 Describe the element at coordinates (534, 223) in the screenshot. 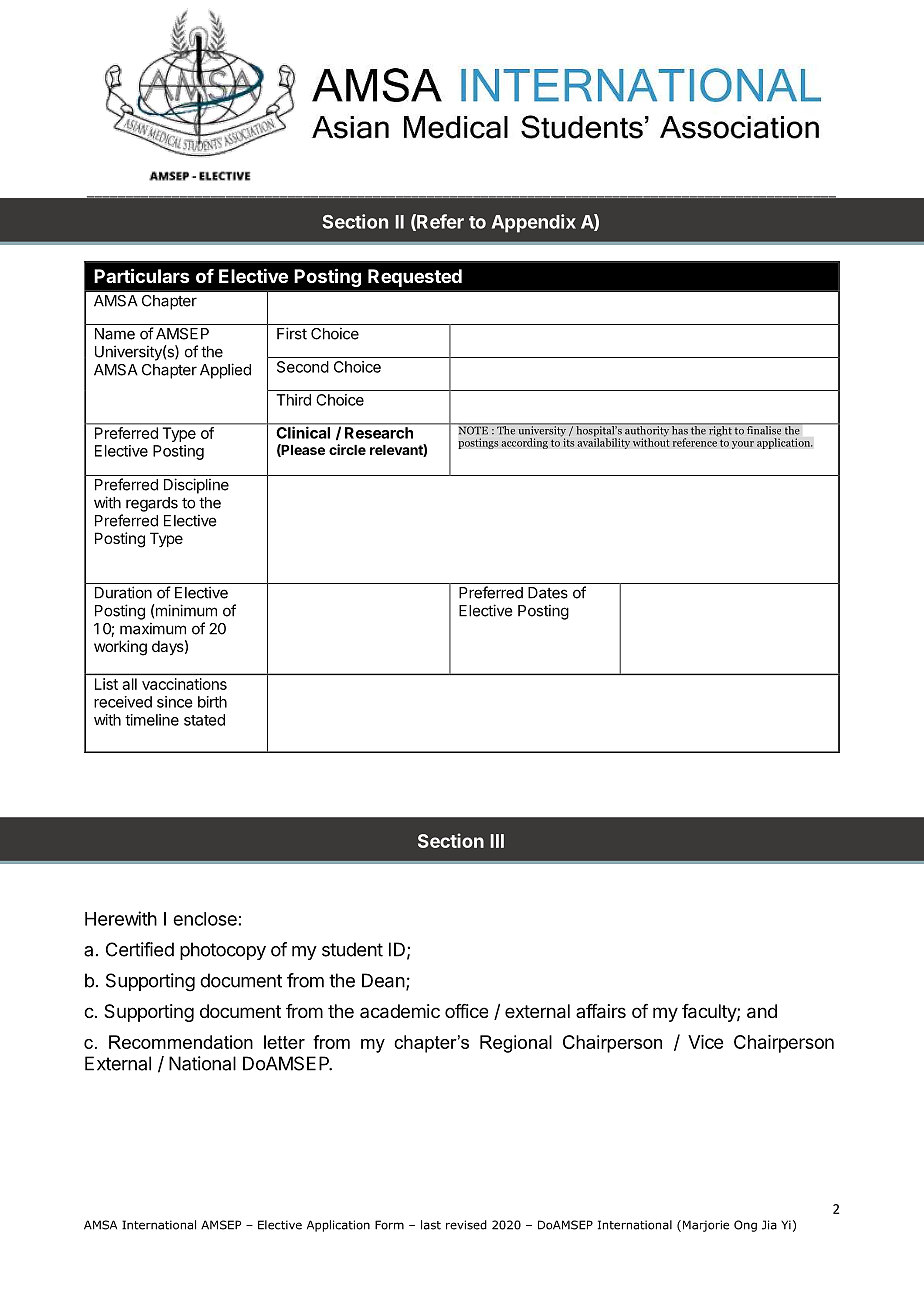

I see `Appendix` at that location.
